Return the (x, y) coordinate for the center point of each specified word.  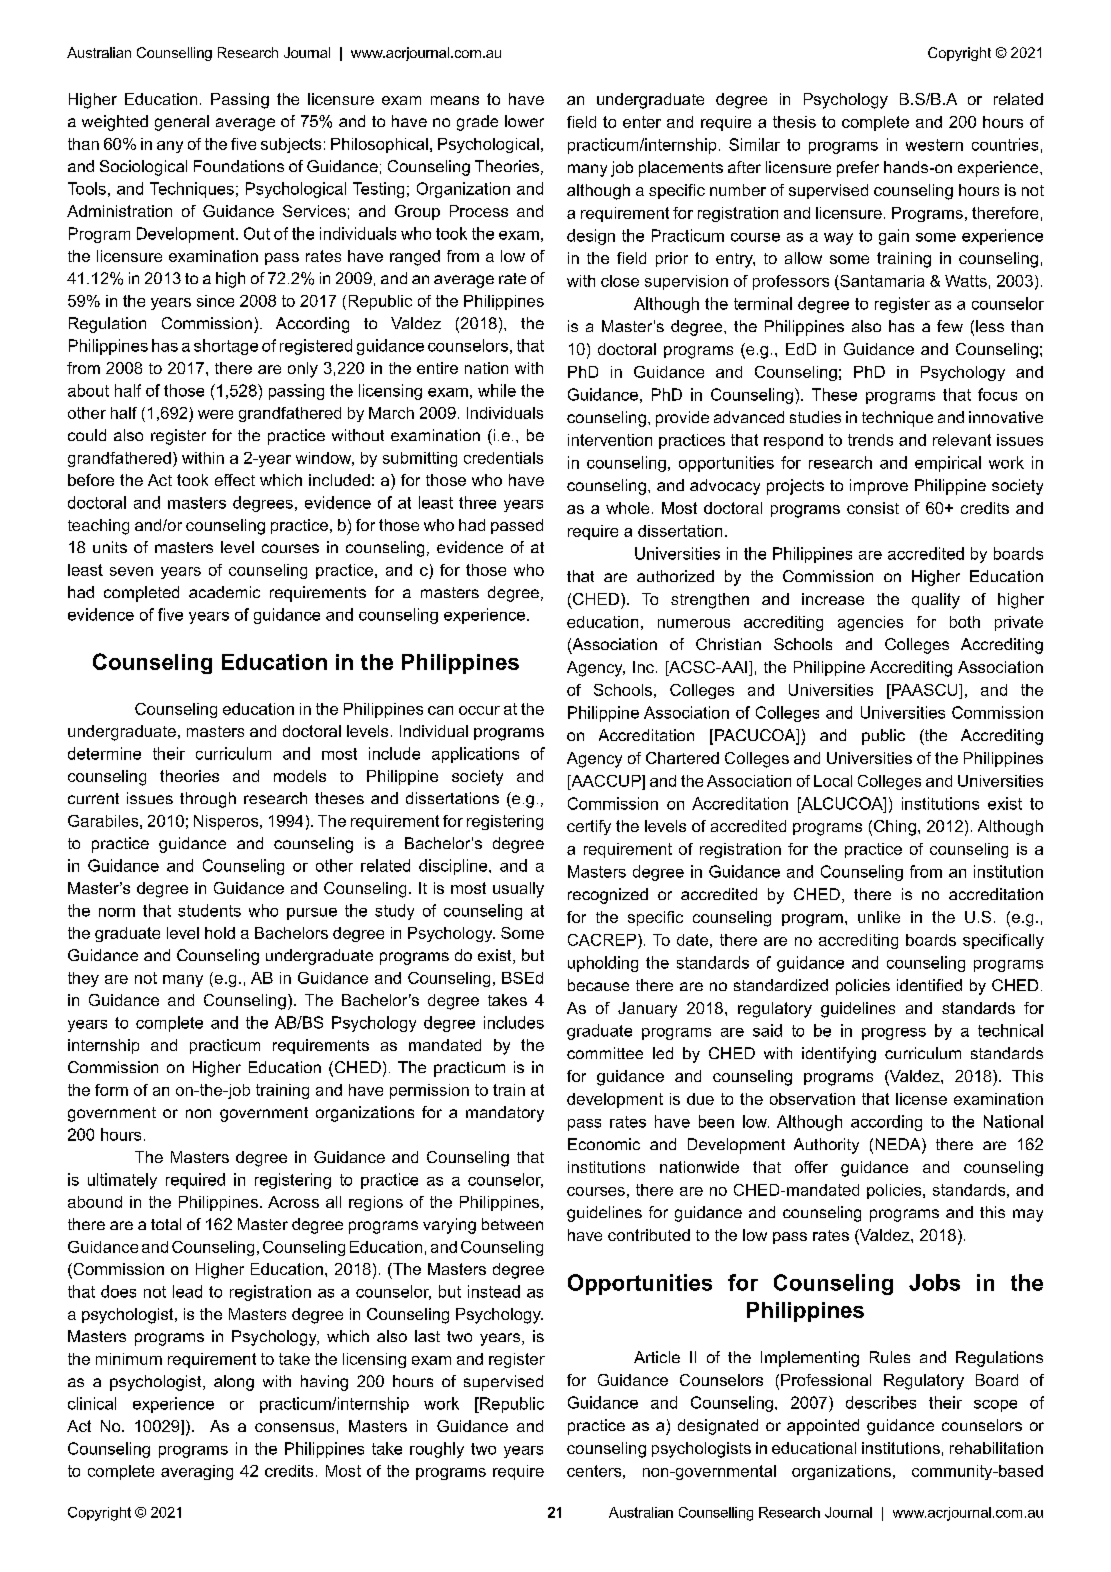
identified (929, 985)
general (182, 123)
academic (224, 592)
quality (936, 601)
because (598, 985)
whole (627, 508)
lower (524, 121)
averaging (197, 1472)
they (83, 979)
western (934, 145)
